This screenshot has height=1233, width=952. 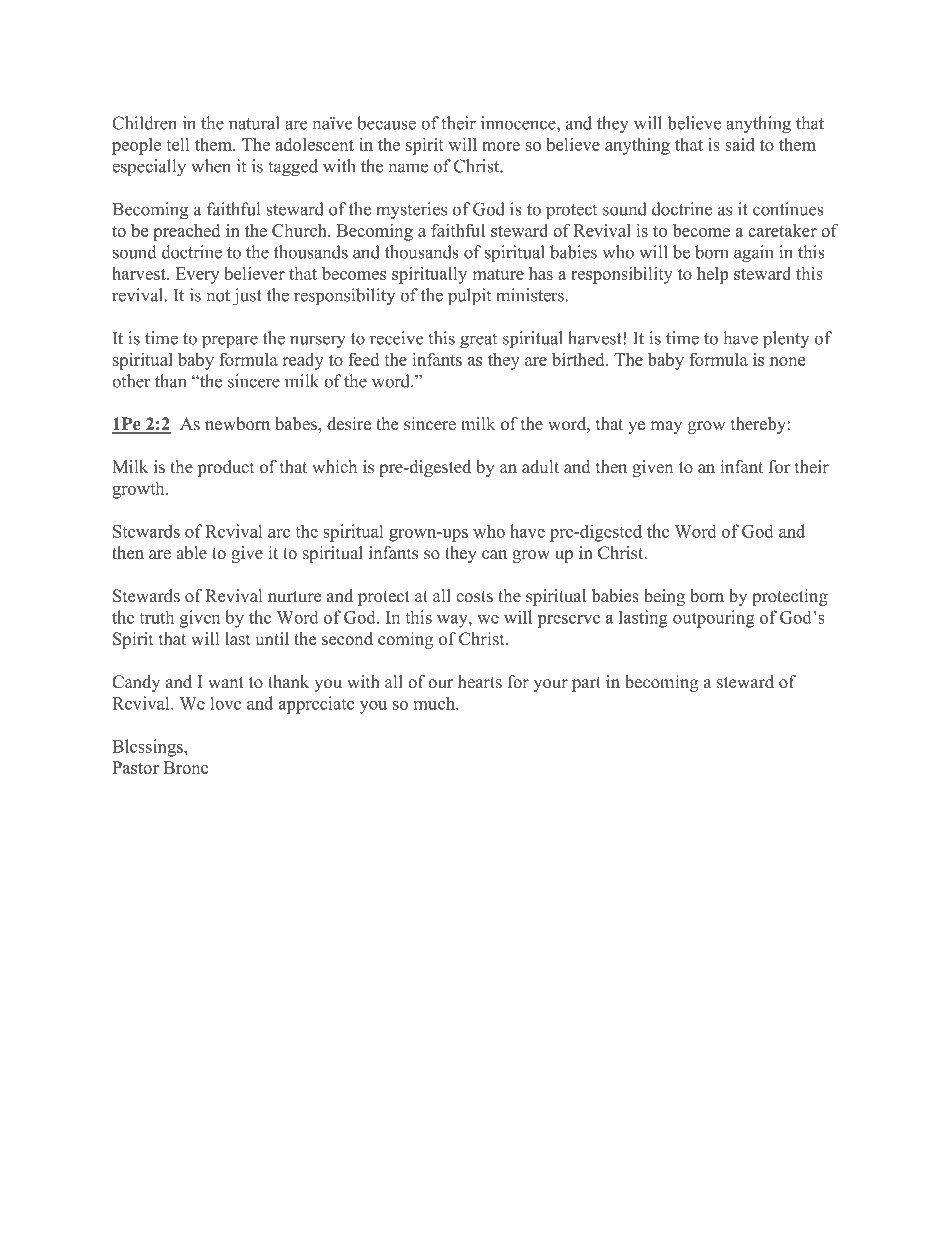 What do you see at coordinates (501, 146) in the screenshot?
I see `more` at bounding box center [501, 146].
